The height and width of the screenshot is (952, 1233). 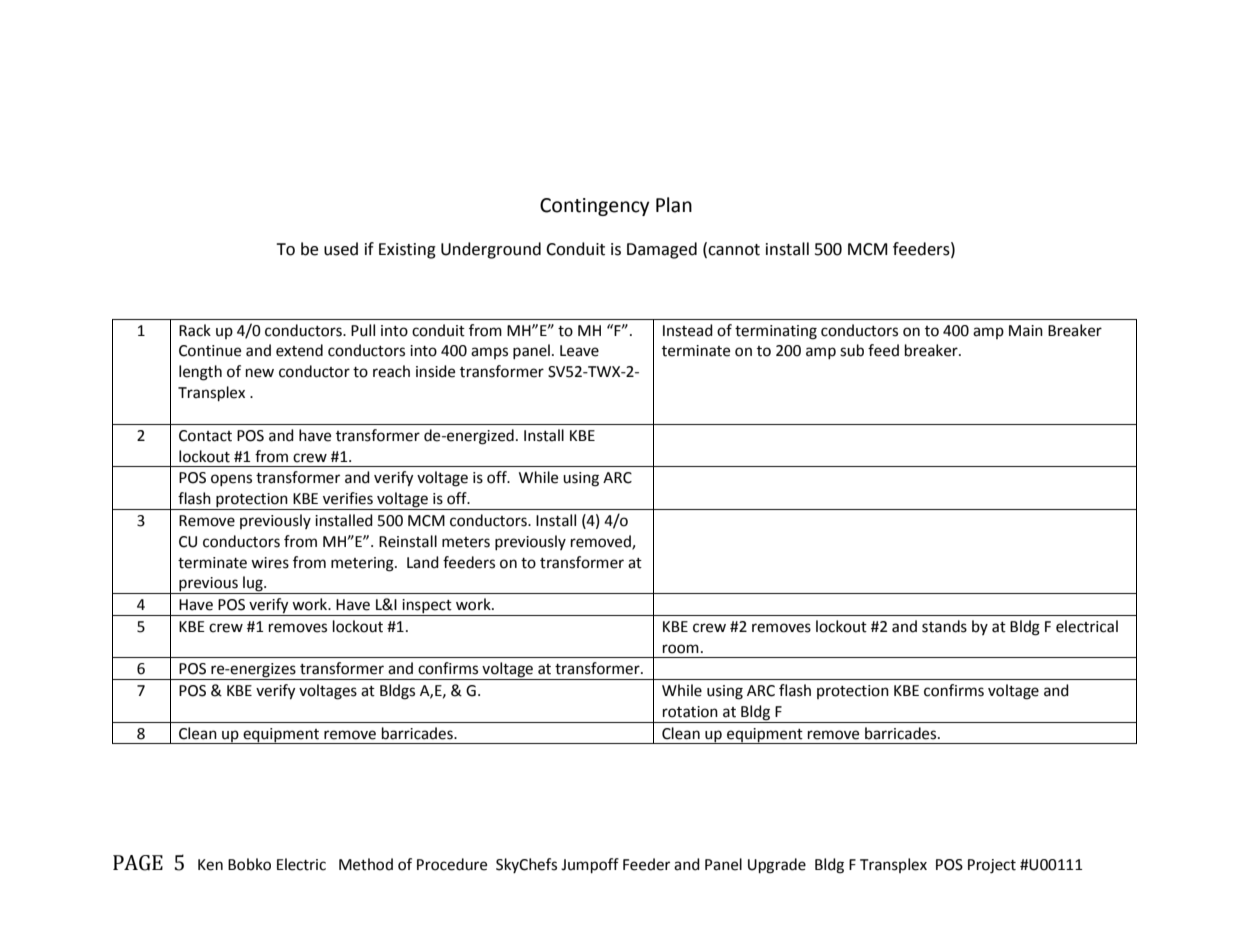 What do you see at coordinates (210, 865) in the screenshot?
I see `Ken` at bounding box center [210, 865].
